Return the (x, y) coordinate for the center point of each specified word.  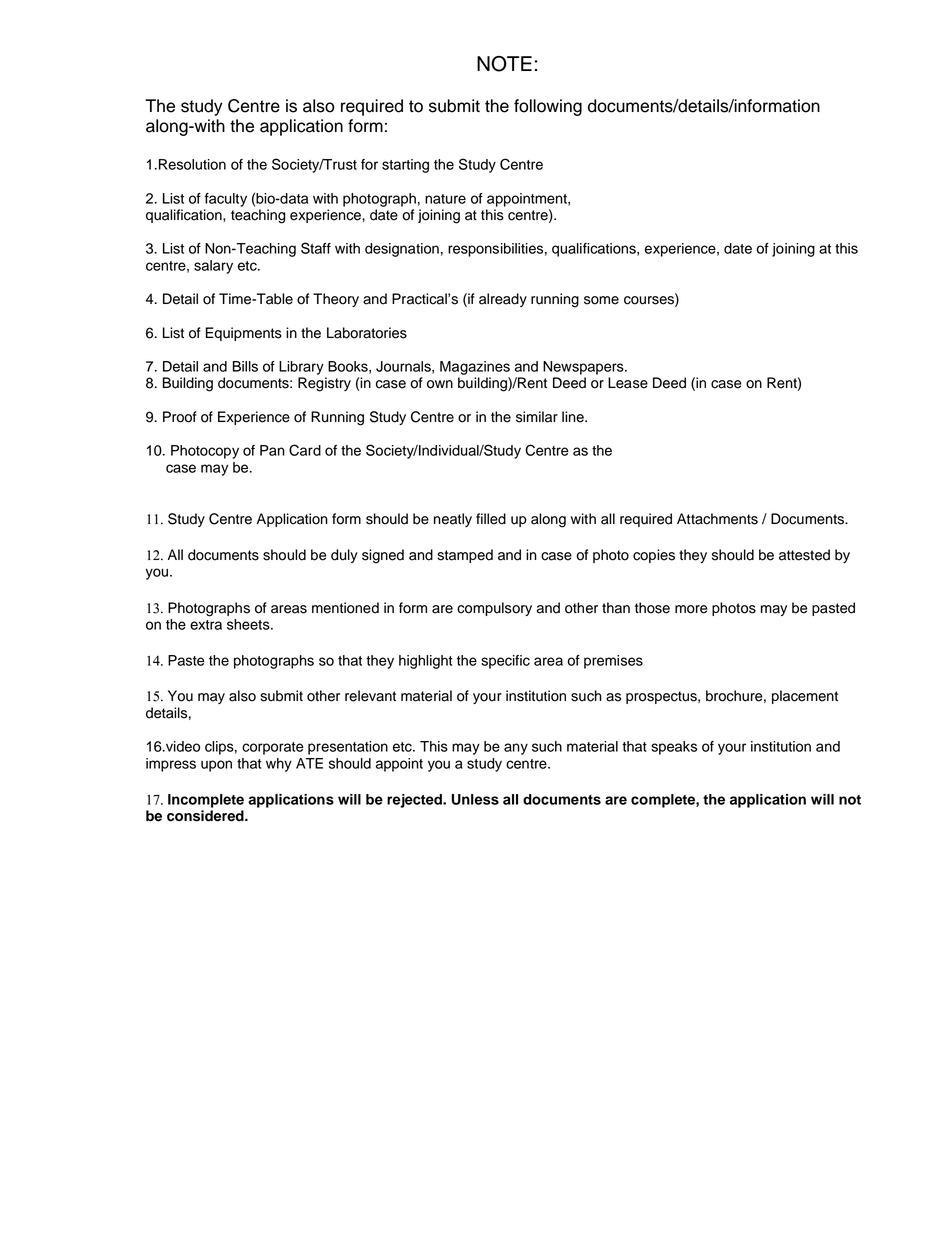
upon (216, 766)
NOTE (504, 64)
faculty (226, 200)
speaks (674, 748)
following (548, 107)
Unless (475, 799)
